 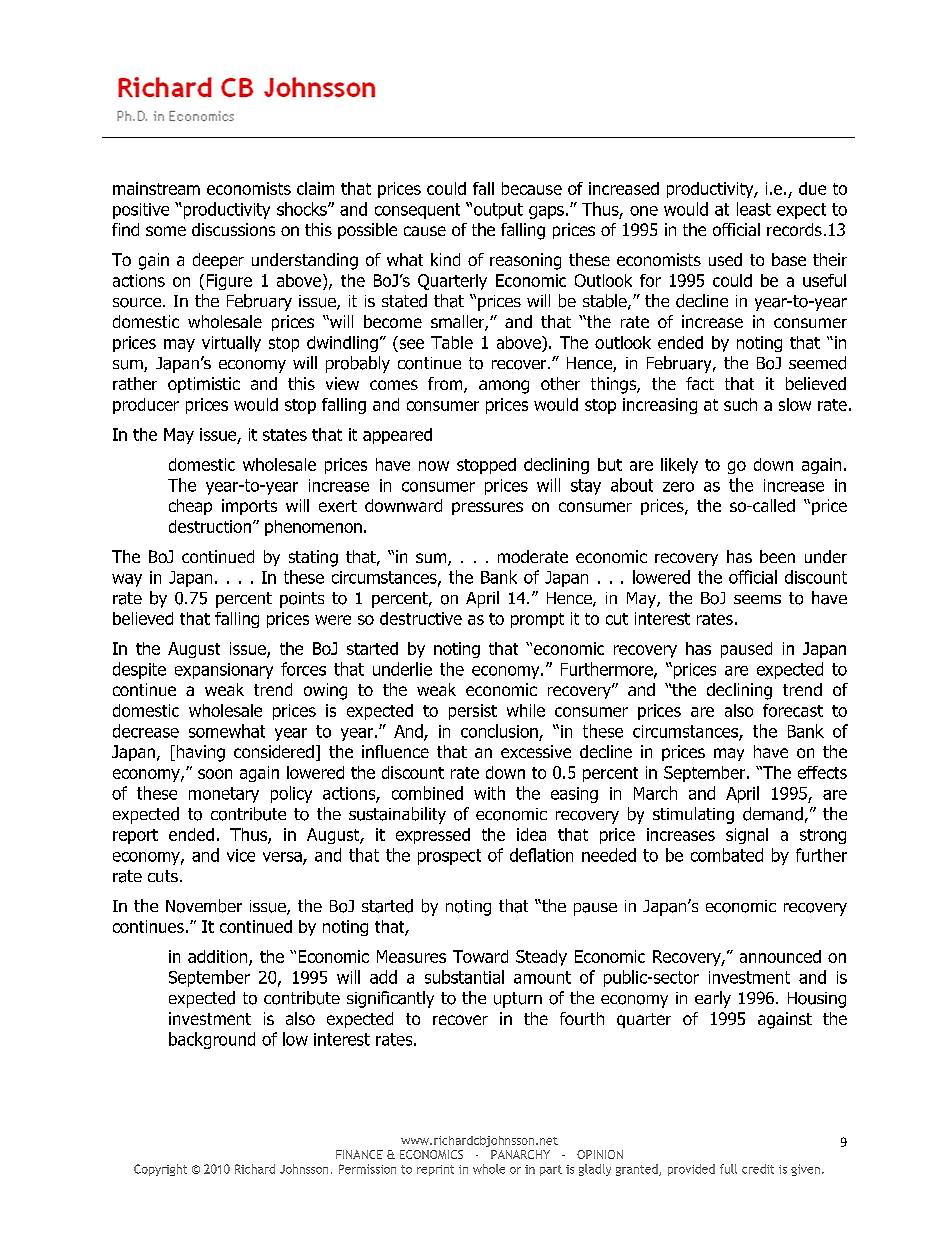 I want to click on states, so click(x=285, y=435).
